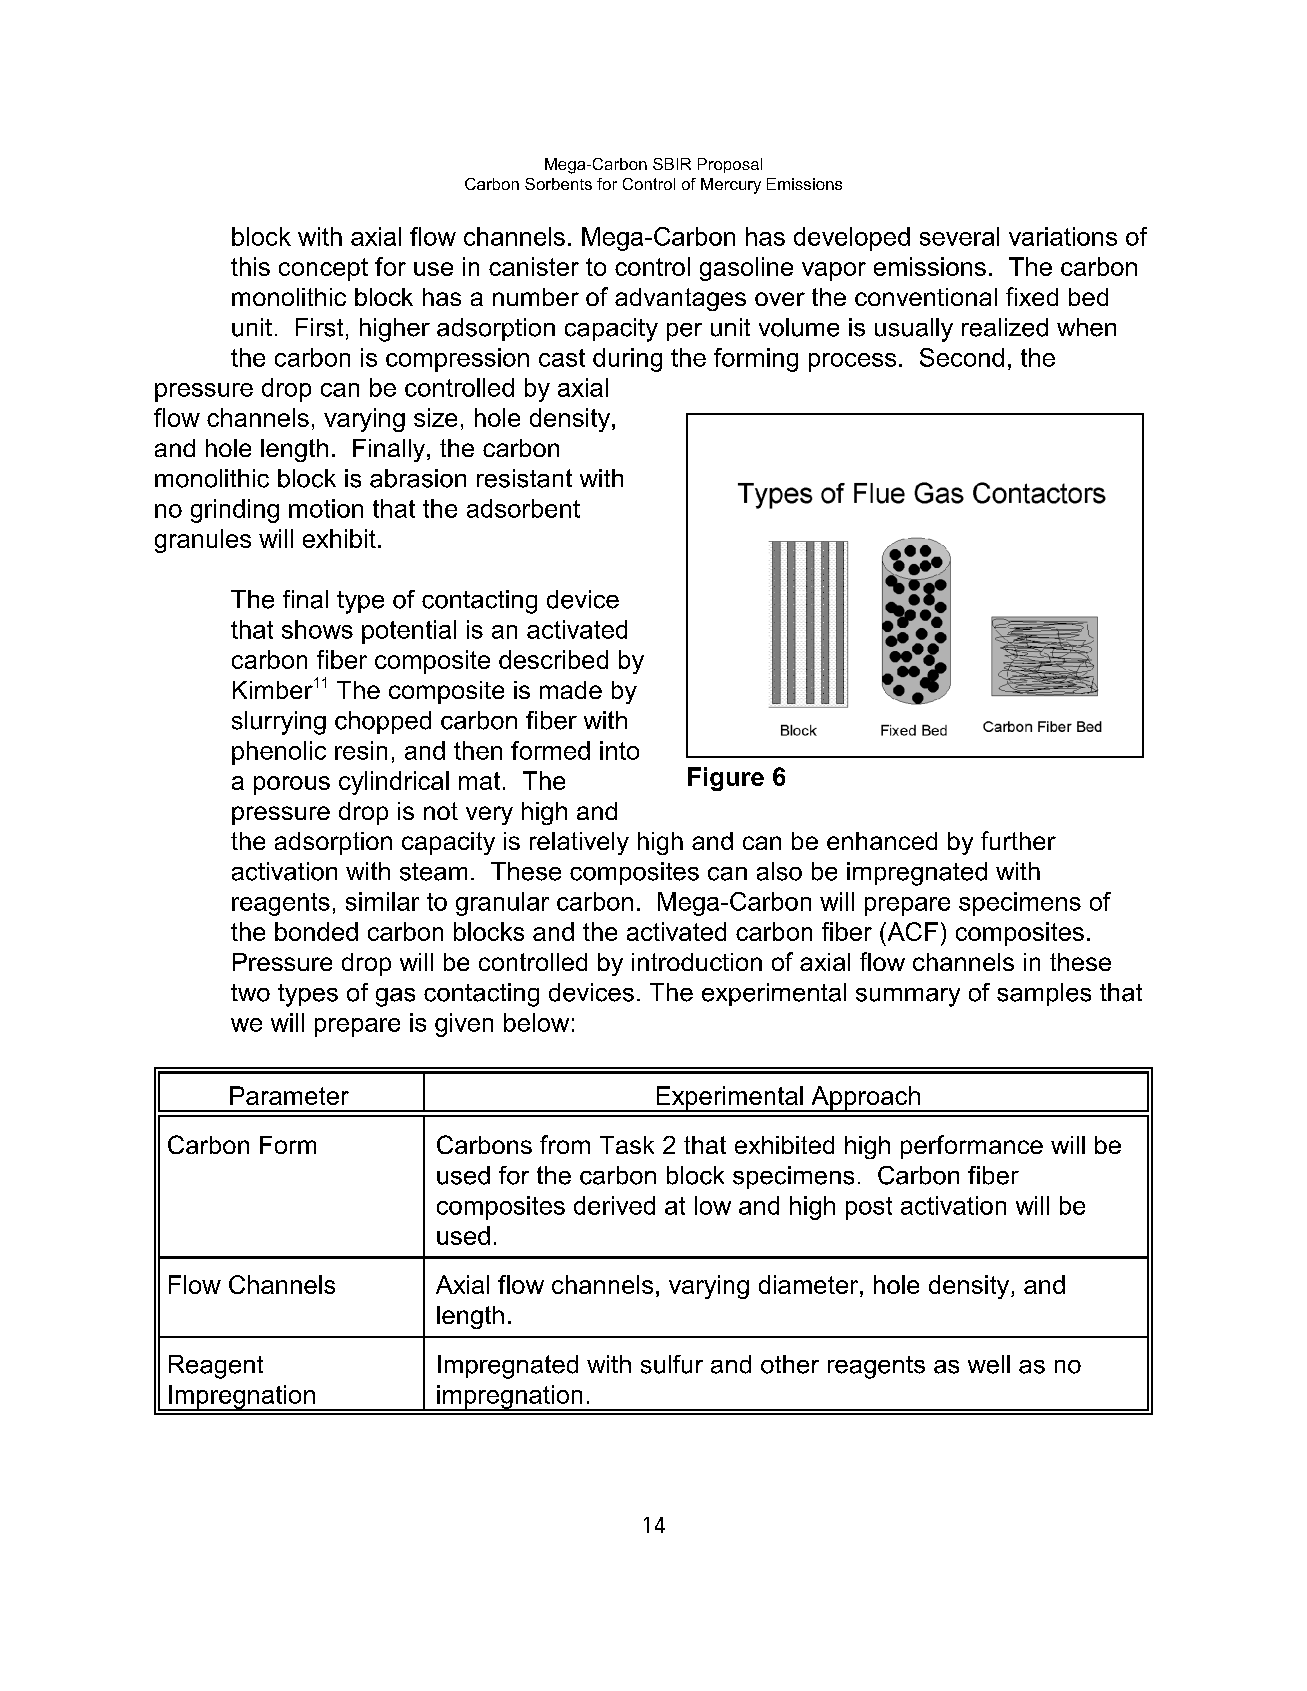 The width and height of the screenshot is (1307, 1691). I want to click on SBIR, so click(672, 164).
